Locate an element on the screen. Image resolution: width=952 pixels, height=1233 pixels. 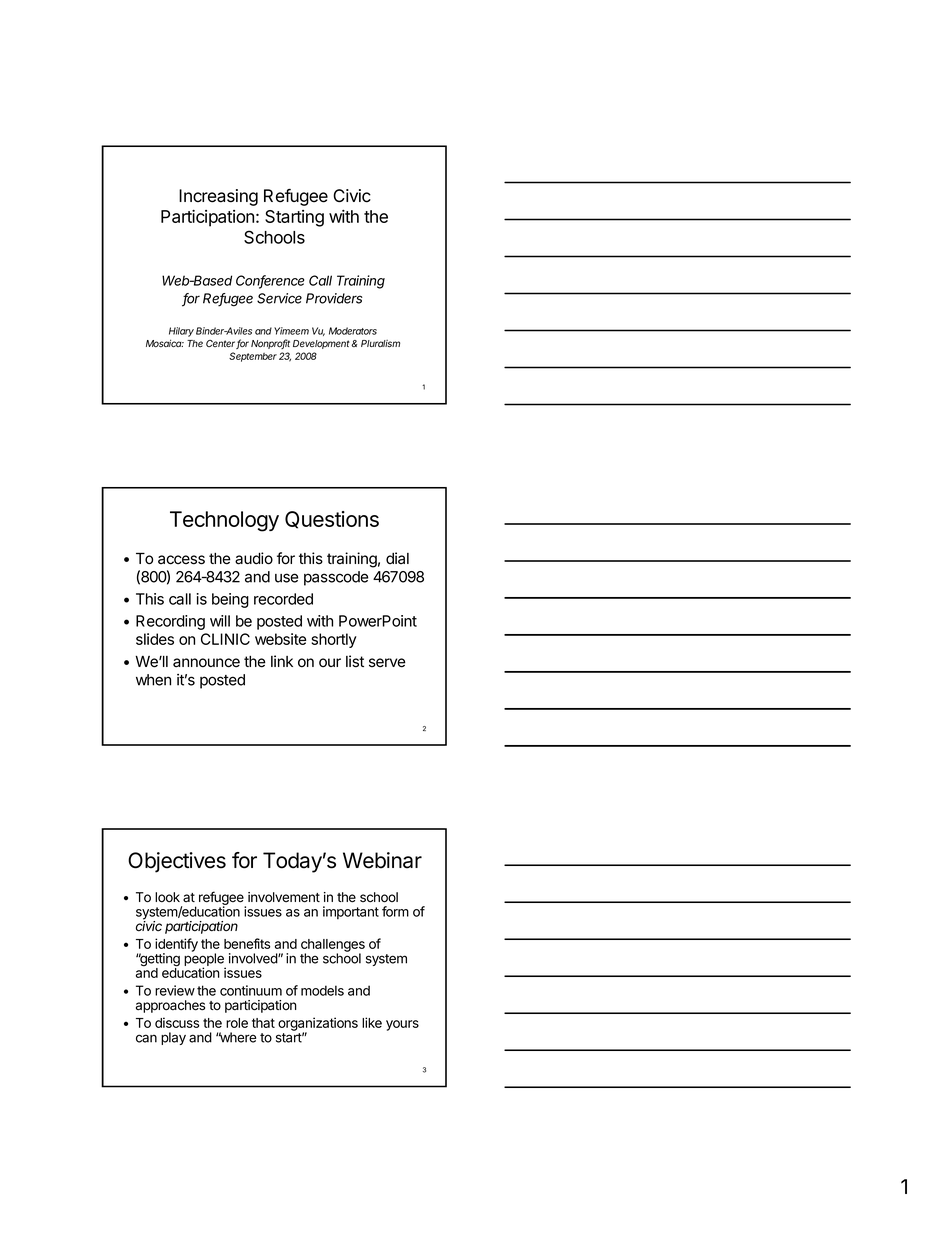
that is located at coordinates (263, 1023).
